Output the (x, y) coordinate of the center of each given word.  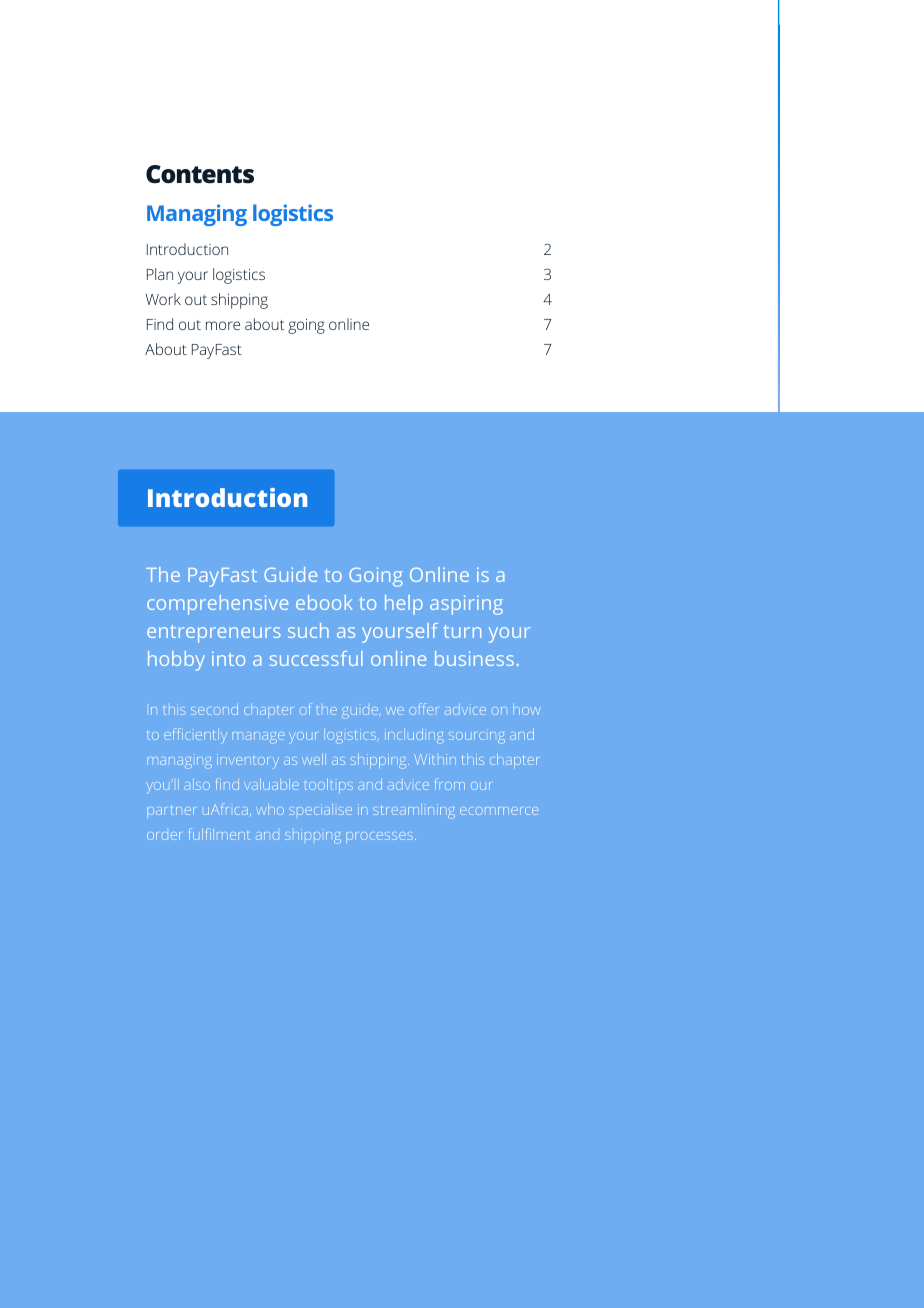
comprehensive (217, 605)
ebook (324, 602)
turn (462, 631)
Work (163, 299)
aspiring (466, 605)
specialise (320, 809)
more (223, 325)
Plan (160, 274)
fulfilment (219, 834)
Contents (200, 174)
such (308, 630)
